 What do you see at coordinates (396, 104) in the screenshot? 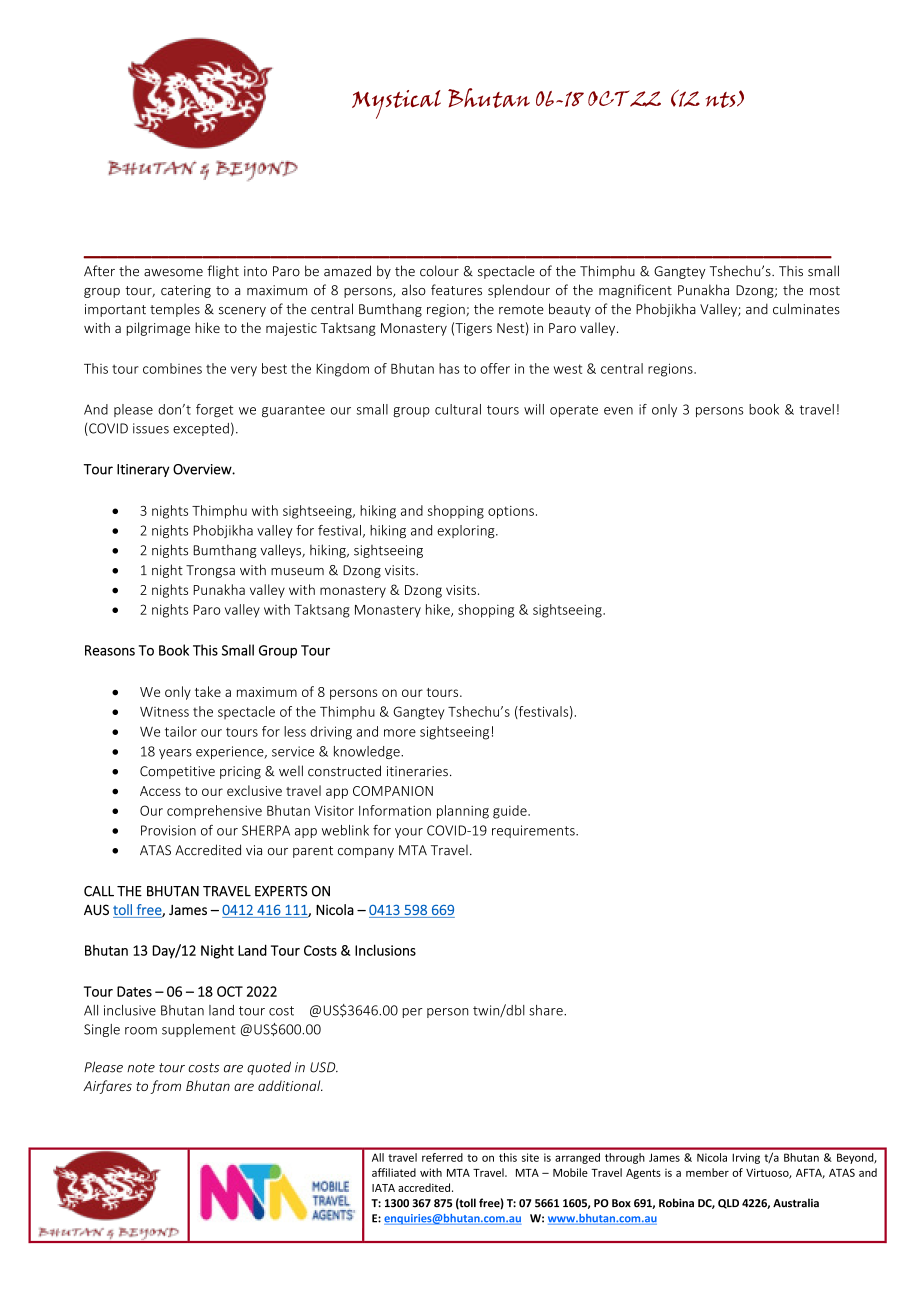
I see `Mystical` at bounding box center [396, 104].
